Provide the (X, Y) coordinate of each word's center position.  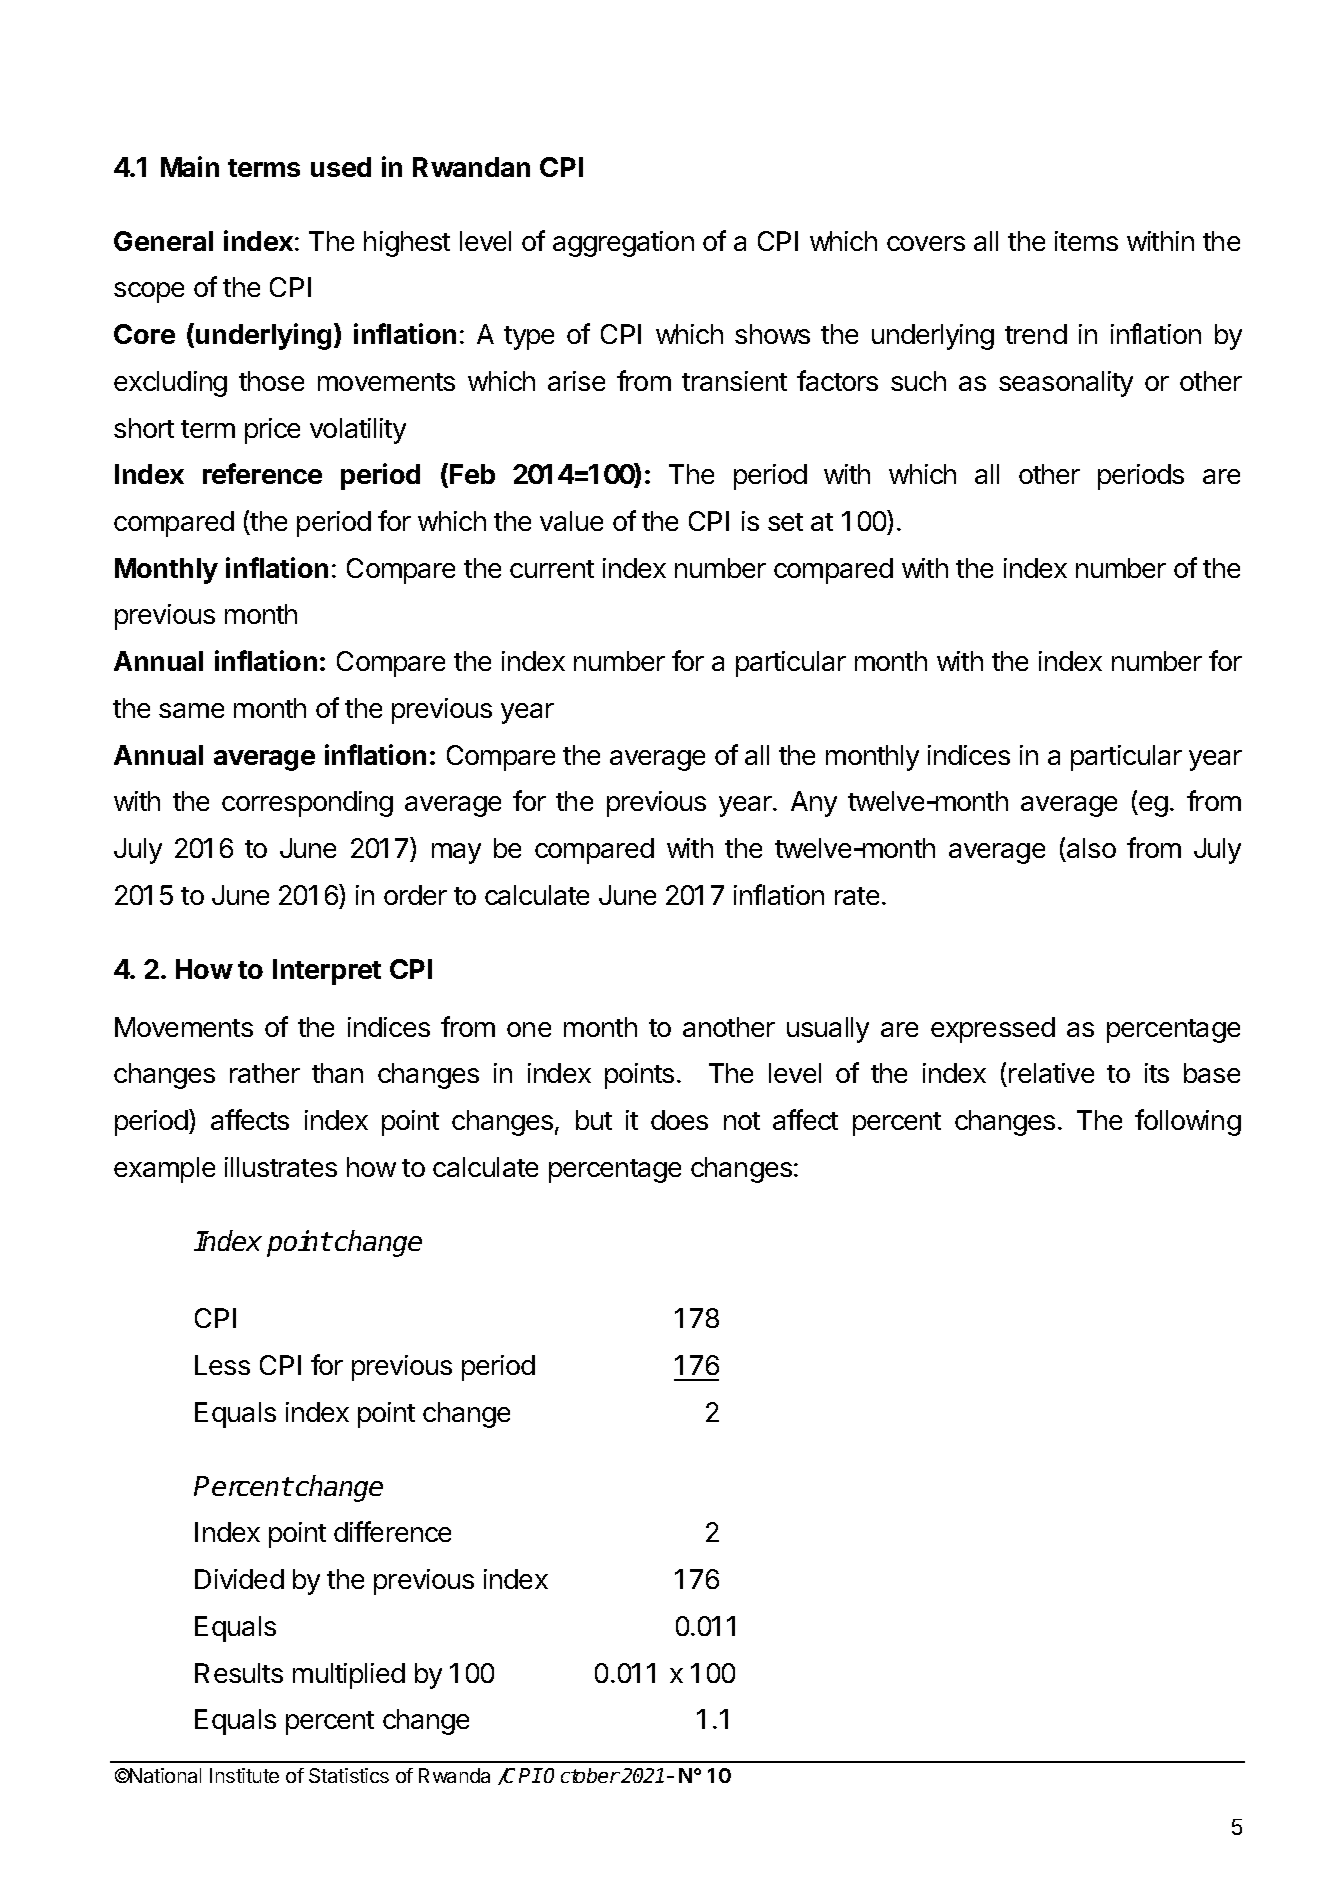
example (164, 1170)
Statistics (349, 1775)
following (1188, 1122)
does (679, 1120)
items (1086, 241)
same (191, 710)
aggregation (623, 244)
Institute (244, 1775)
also (1091, 848)
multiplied (349, 1676)
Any (814, 804)
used (341, 167)
